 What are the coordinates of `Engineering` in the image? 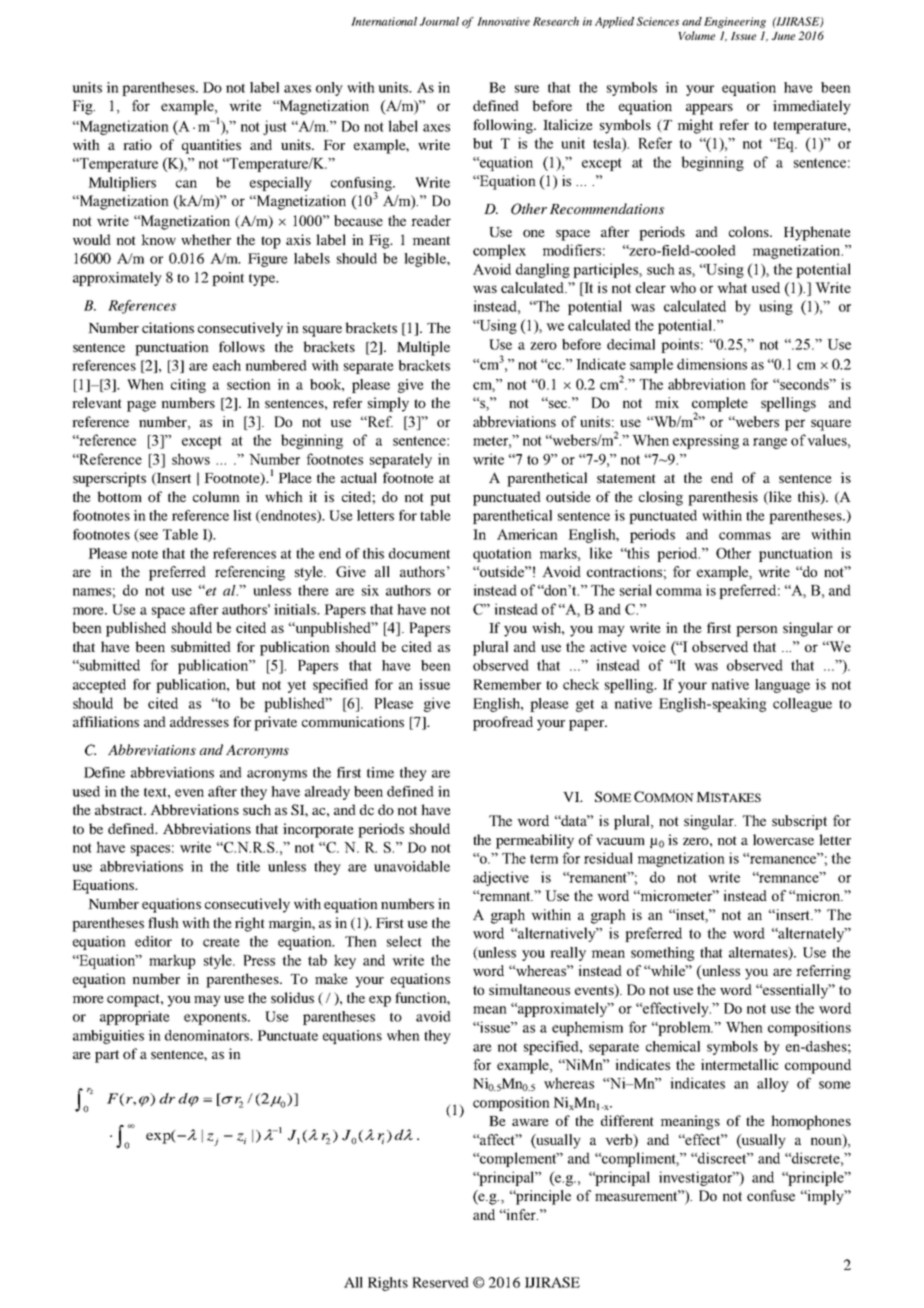 It's located at (735, 22).
